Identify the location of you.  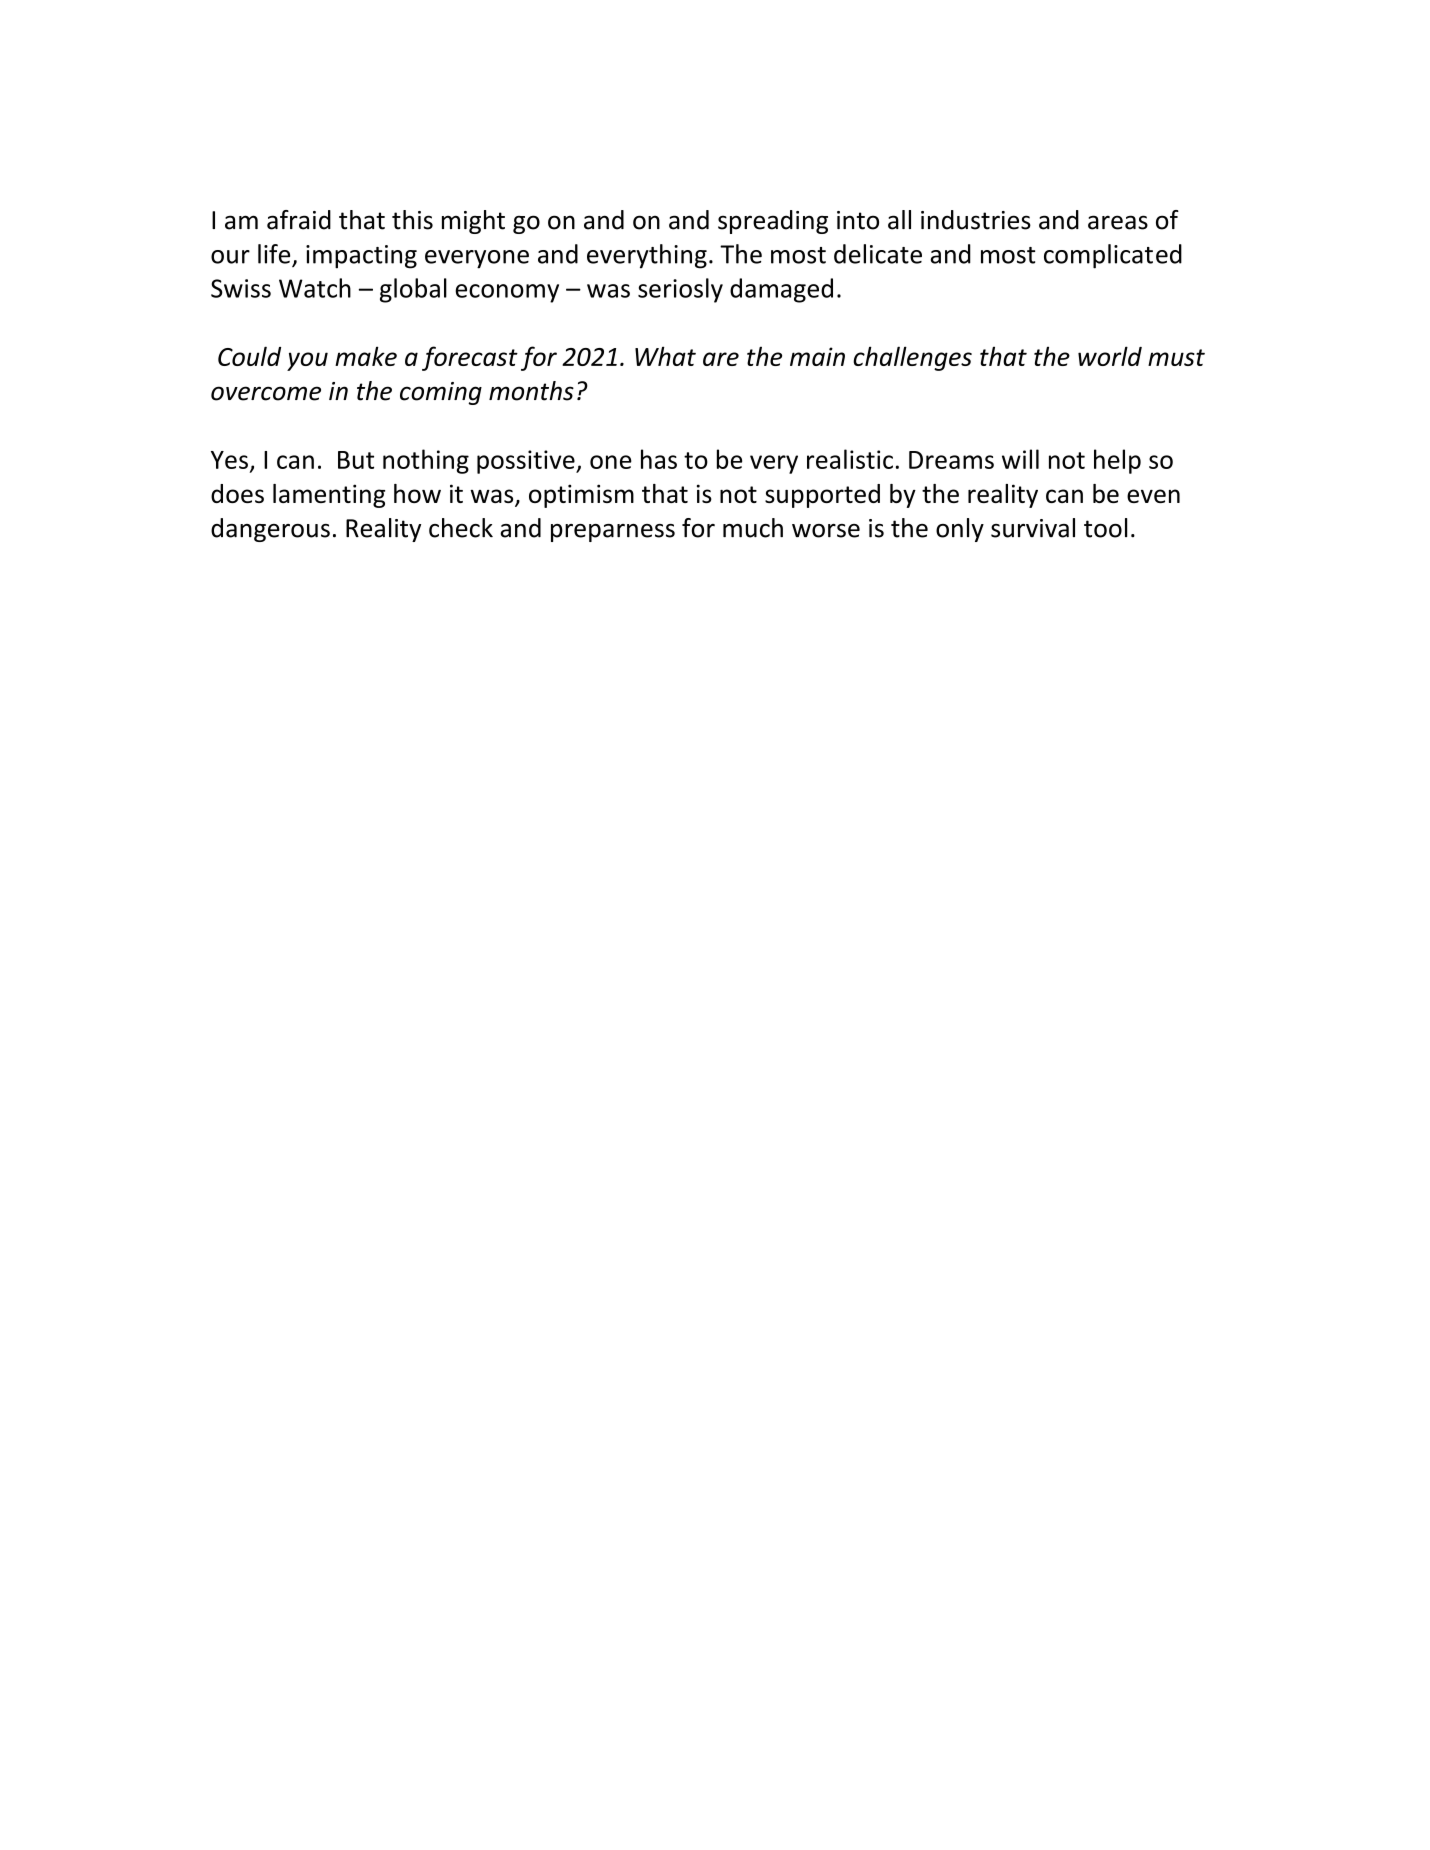
(307, 361).
